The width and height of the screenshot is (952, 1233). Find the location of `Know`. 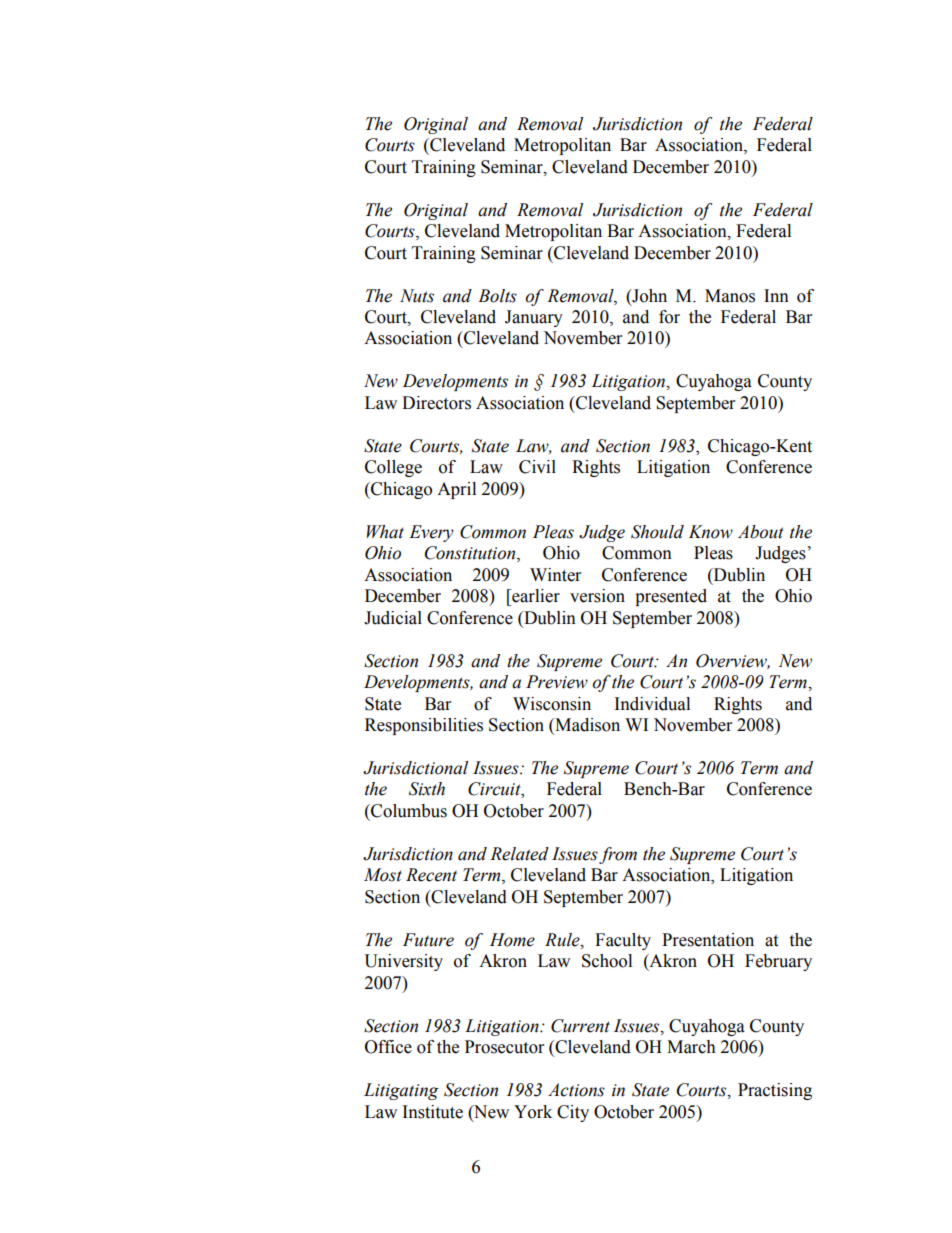

Know is located at coordinates (711, 532).
